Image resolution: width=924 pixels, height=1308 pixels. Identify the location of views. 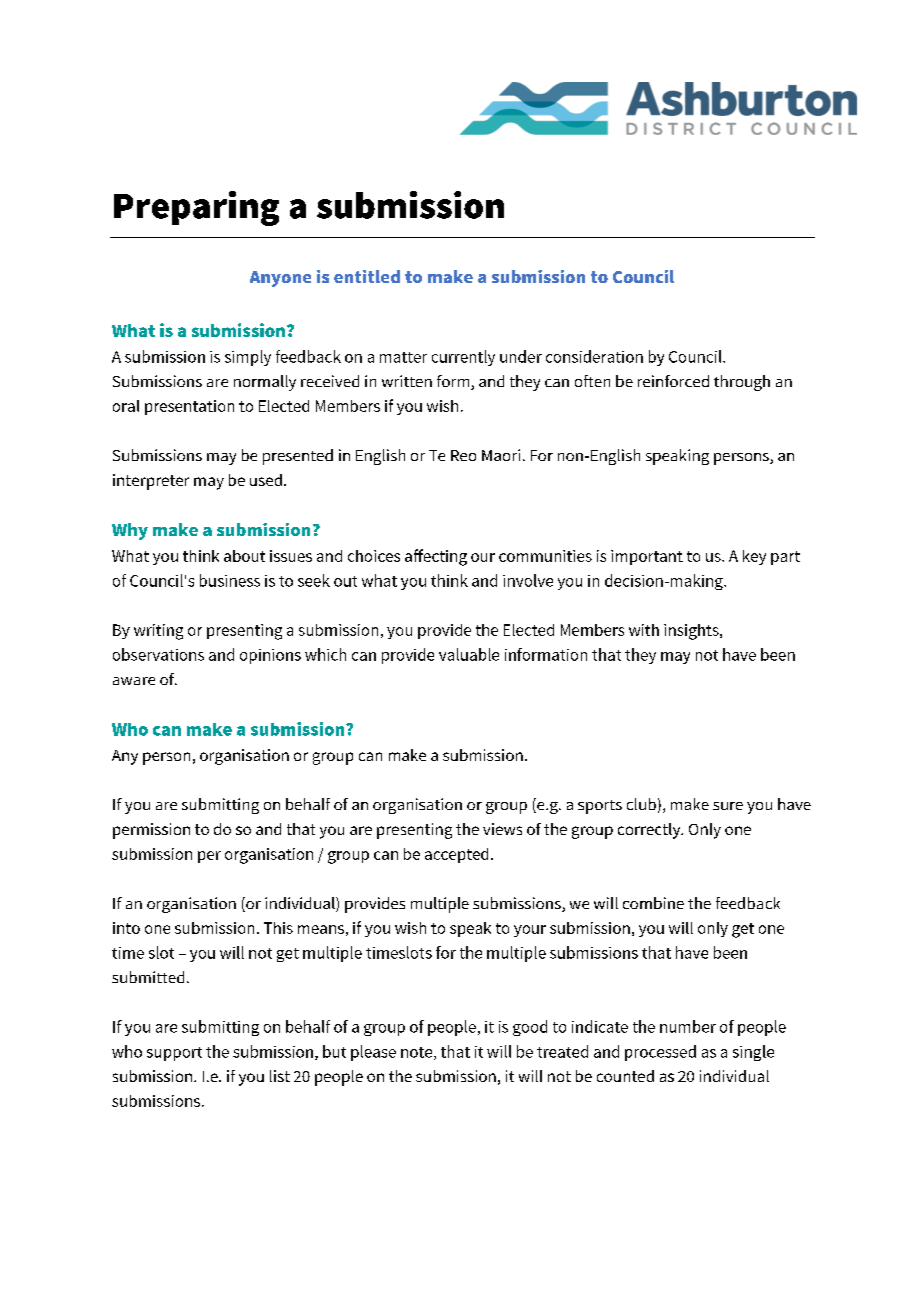
(502, 829).
